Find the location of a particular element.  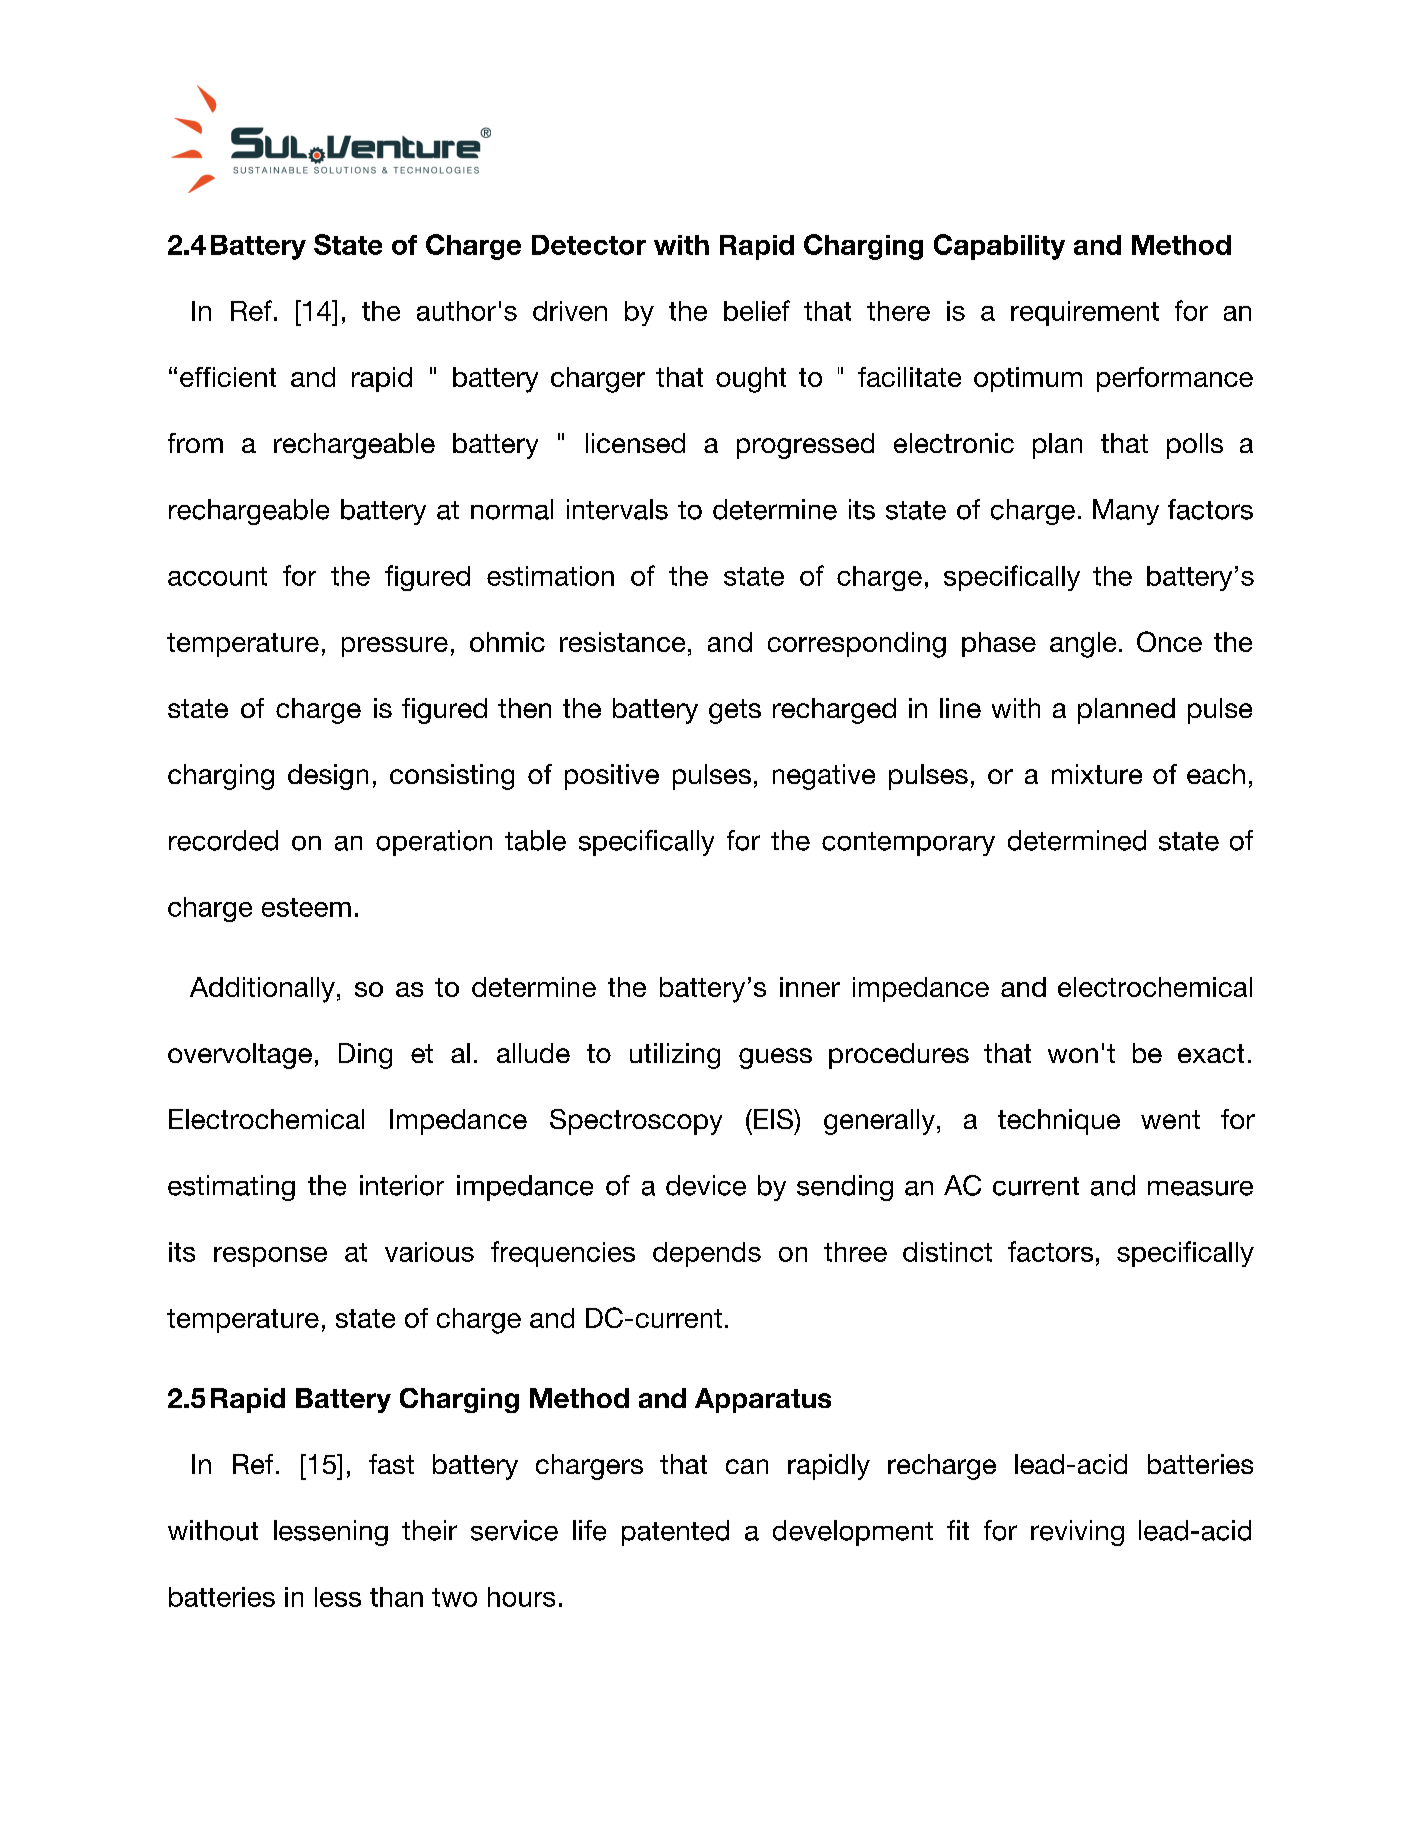

requirement is located at coordinates (1085, 313).
